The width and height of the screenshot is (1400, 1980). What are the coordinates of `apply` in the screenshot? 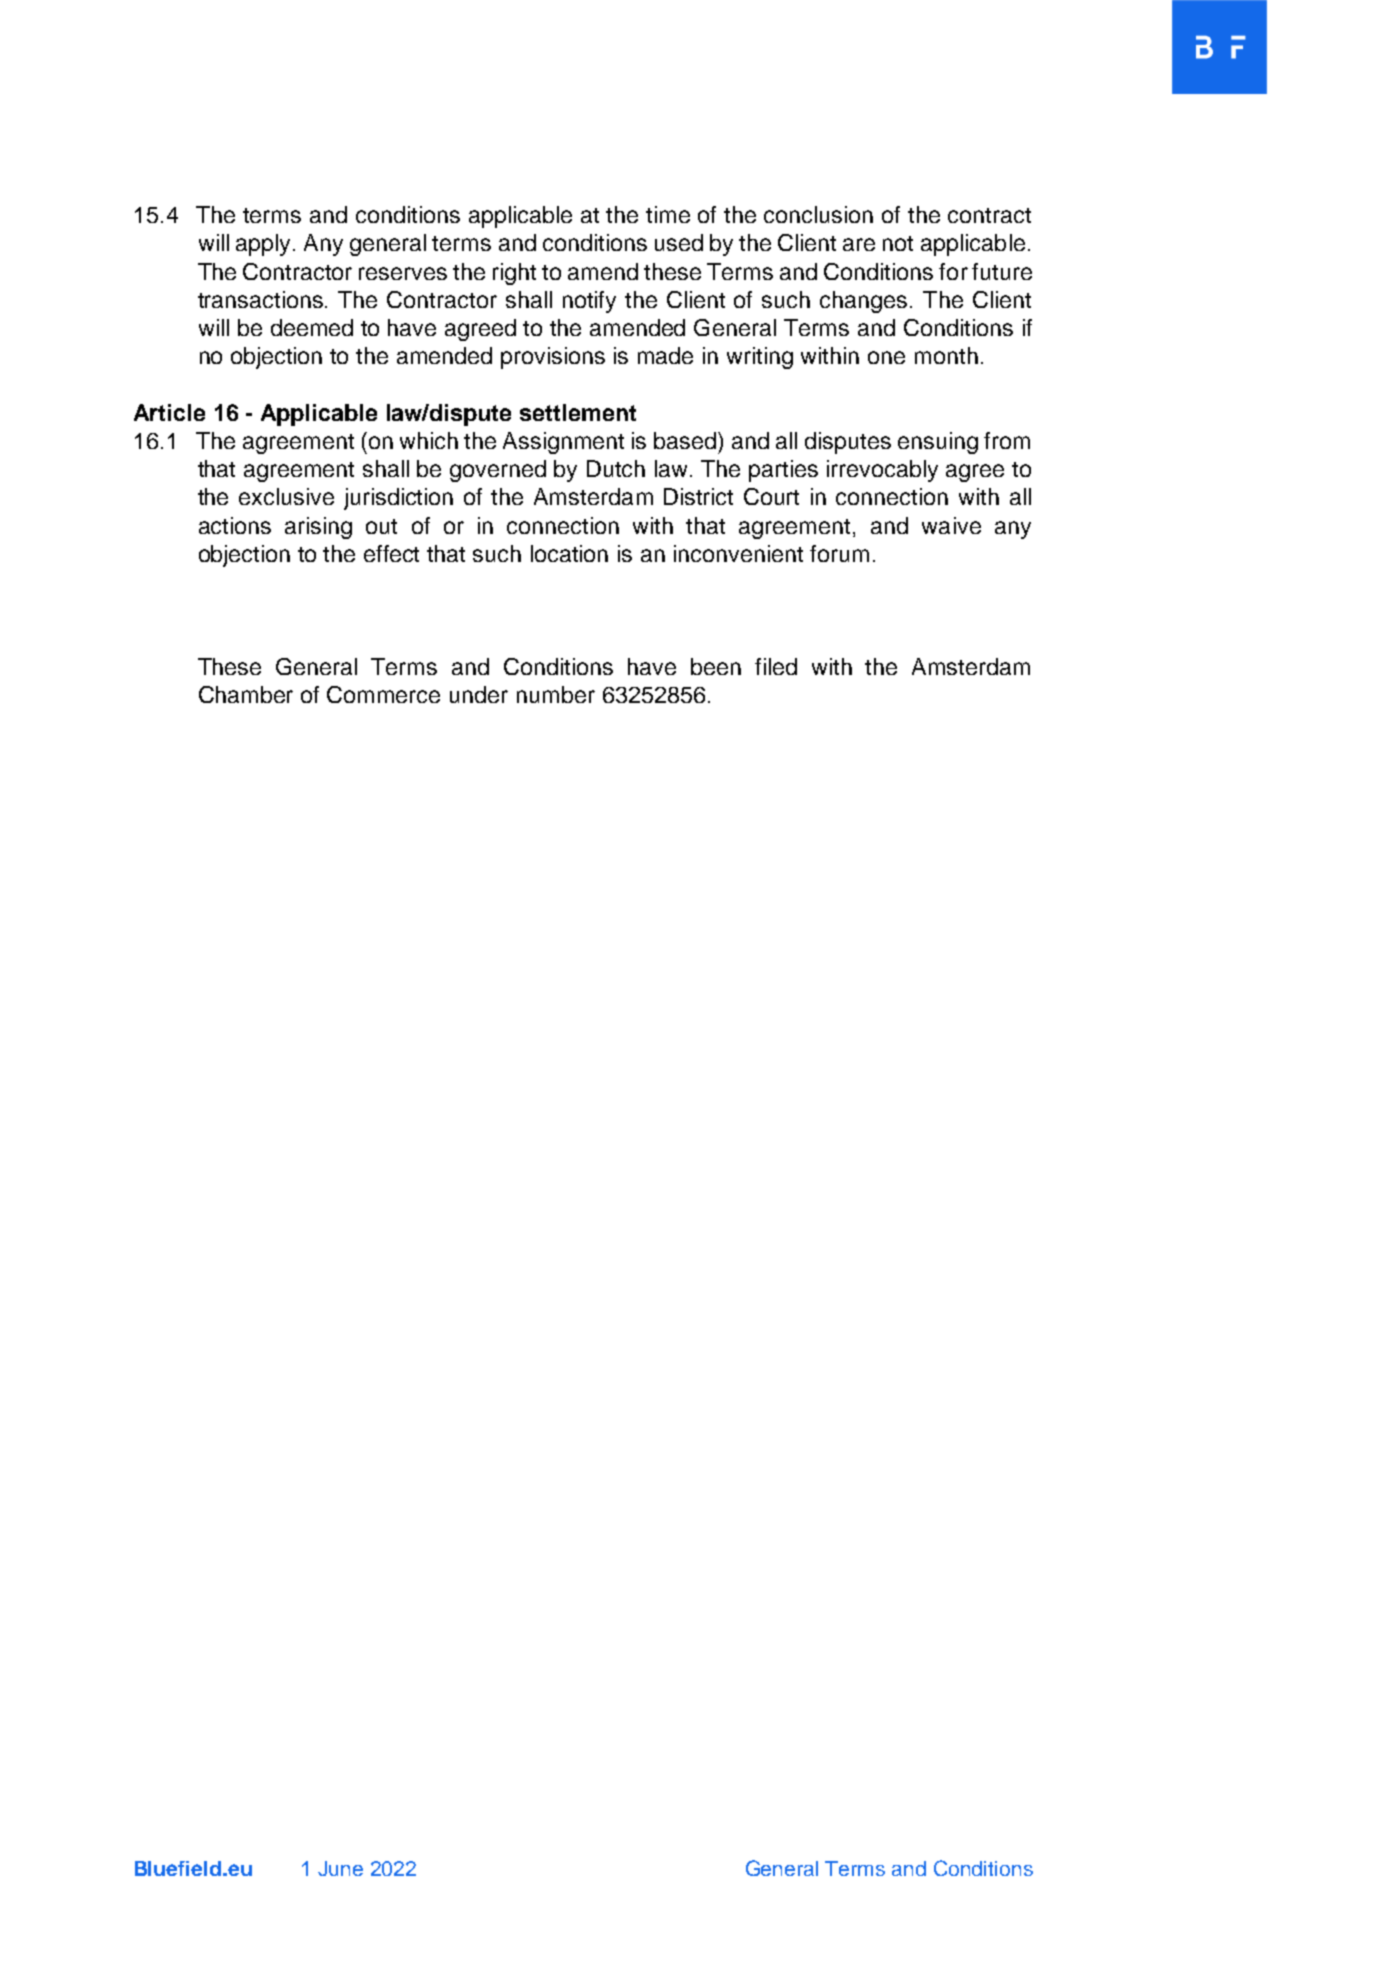 It's located at (265, 245).
